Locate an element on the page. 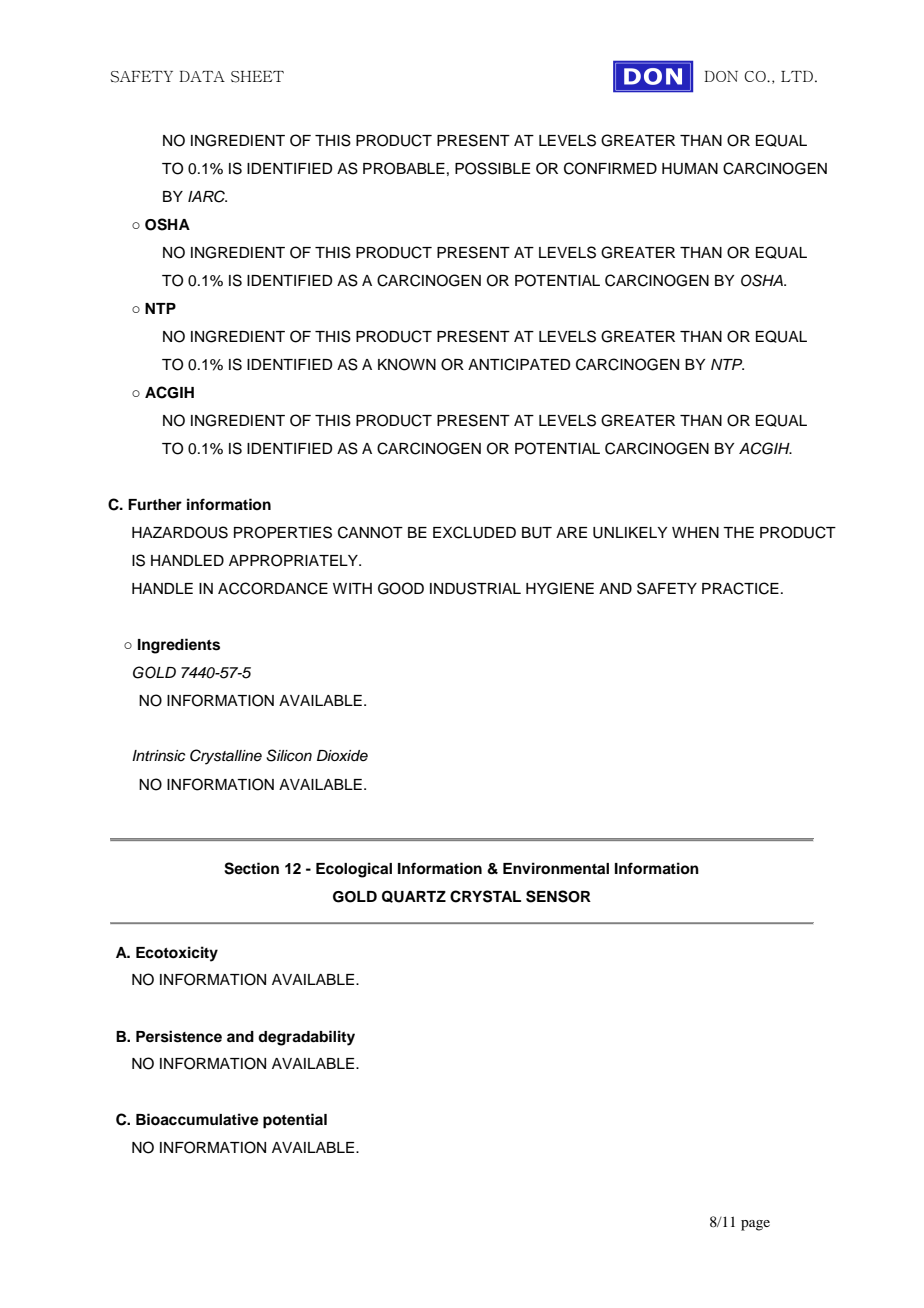  INDUSTRIAL is located at coordinates (475, 588).
